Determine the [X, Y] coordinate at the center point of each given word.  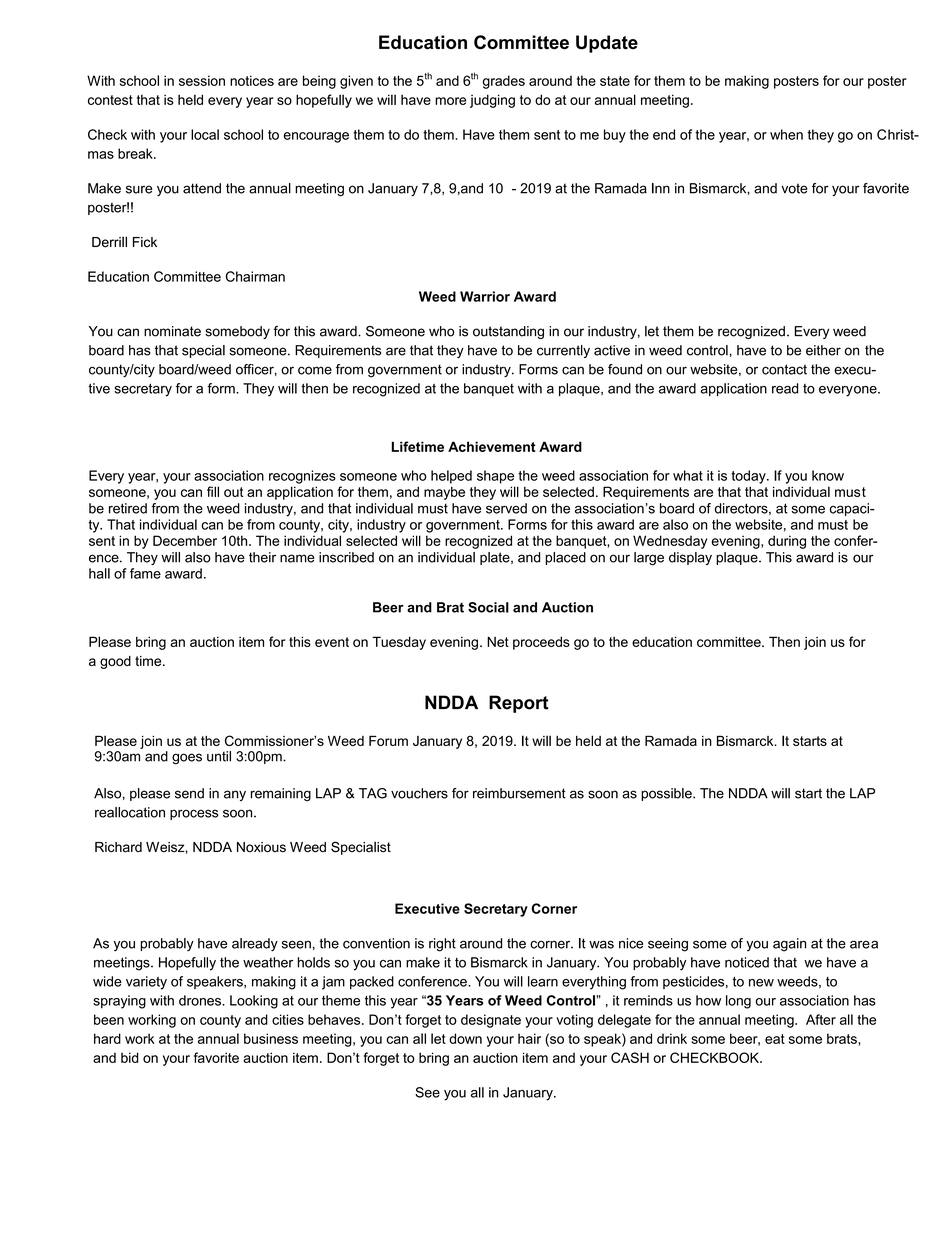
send [189, 793]
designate [491, 1021]
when [786, 134]
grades [504, 82]
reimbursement [519, 793]
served [506, 508]
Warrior [485, 296]
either [823, 350]
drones [201, 1000]
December [185, 540]
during [787, 542]
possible [667, 794]
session [202, 80]
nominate [172, 331]
